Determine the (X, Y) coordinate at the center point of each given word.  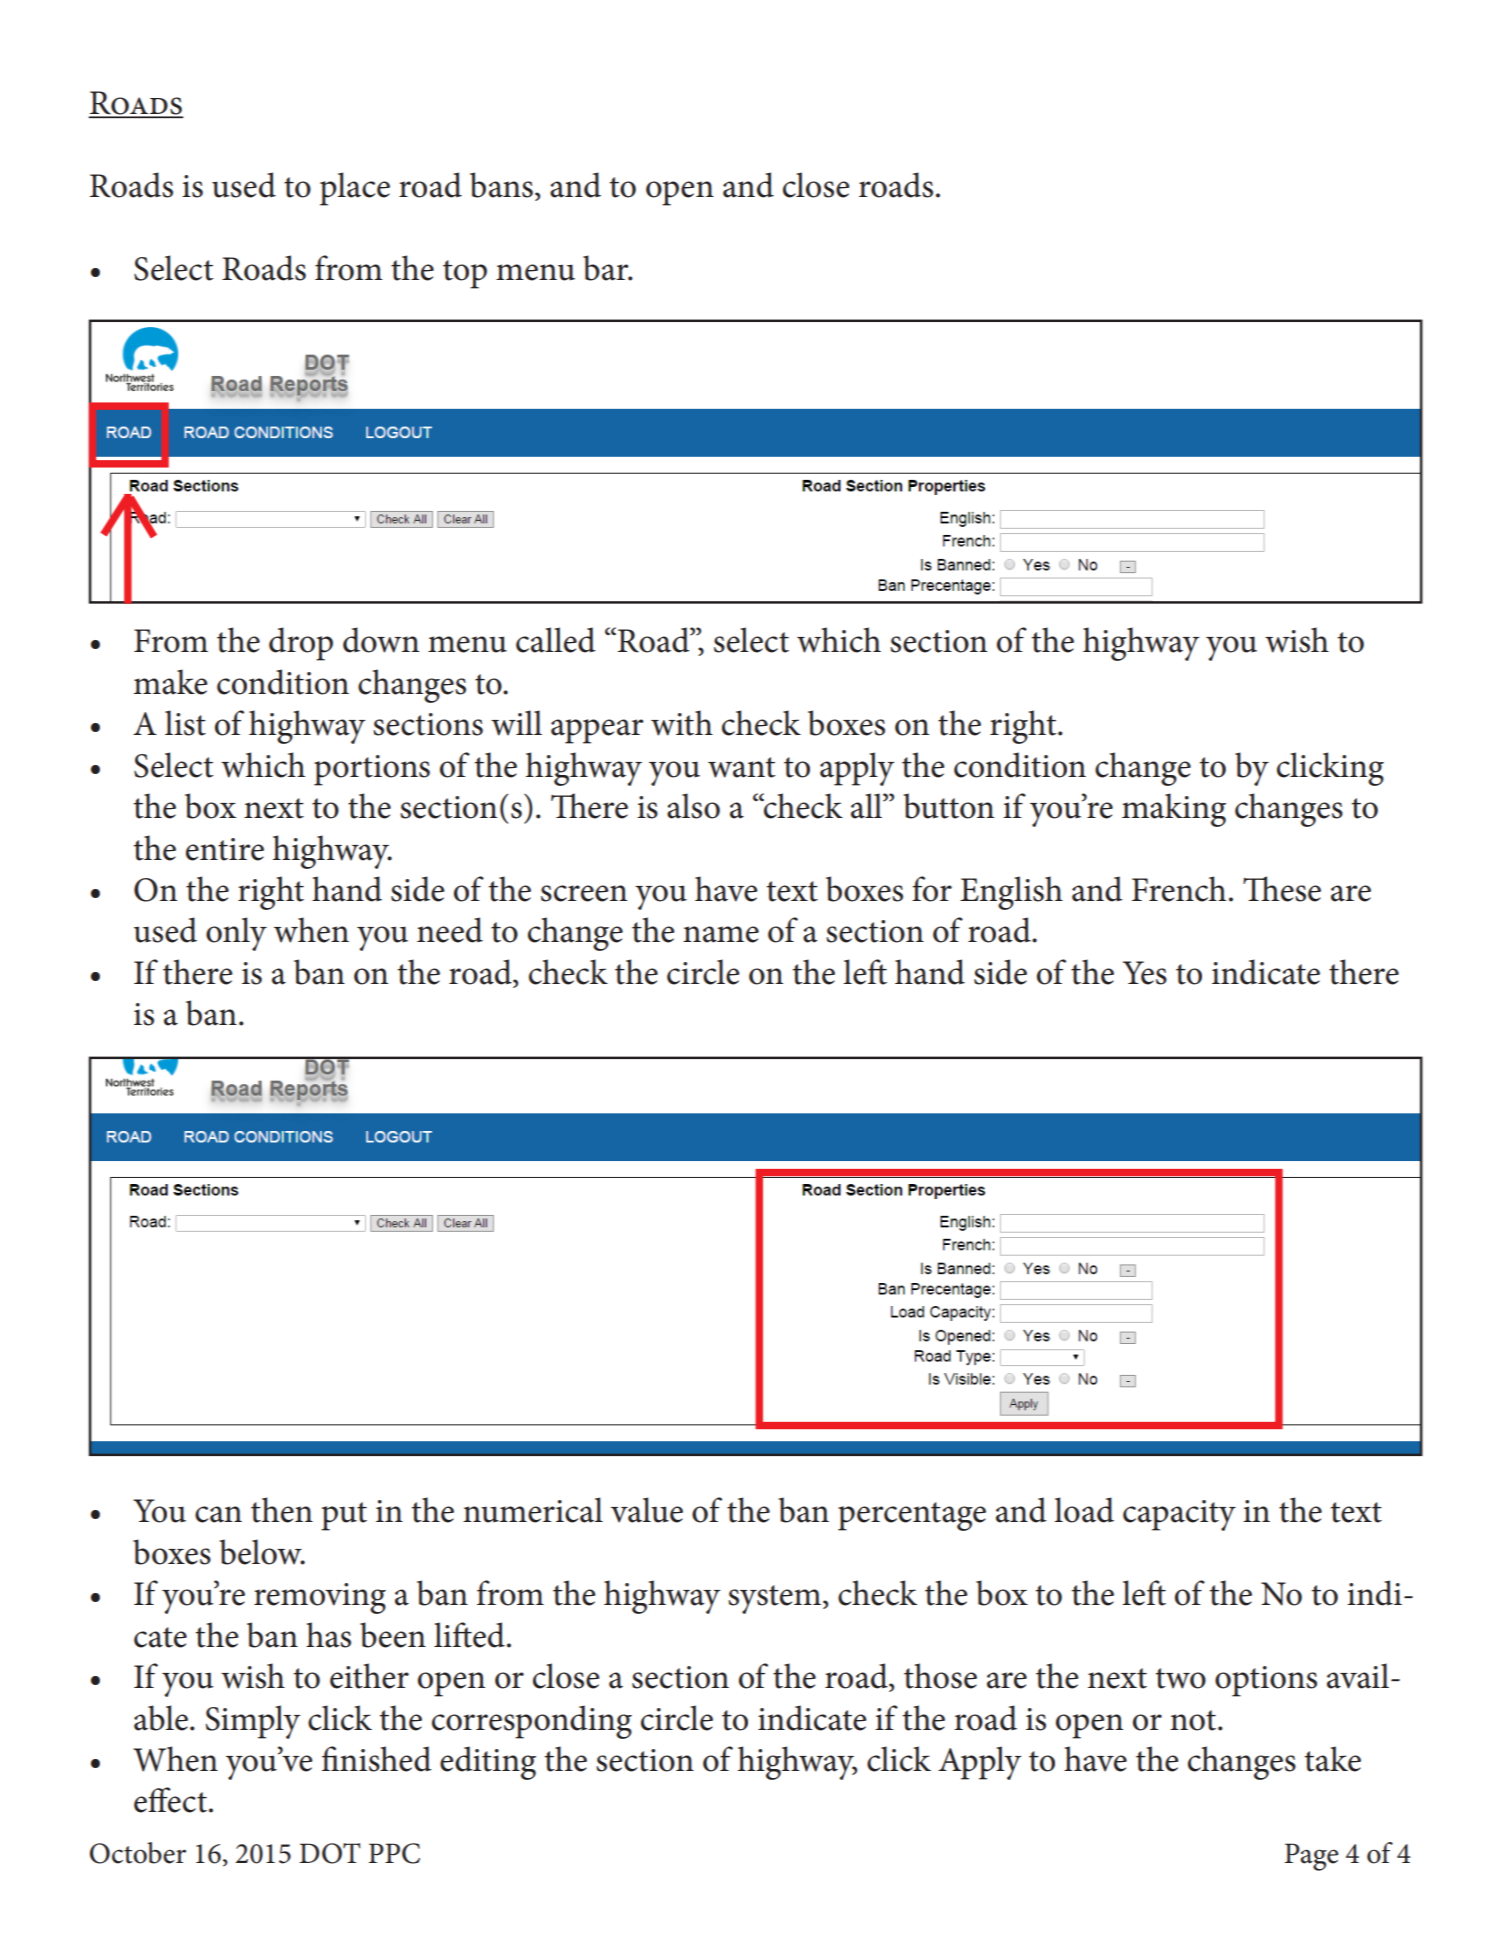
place (355, 189)
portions (372, 770)
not (1194, 1720)
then (282, 1510)
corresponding (532, 1722)
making (1174, 810)
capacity (1179, 1515)
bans (501, 185)
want (742, 767)
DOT (330, 1853)
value (647, 1510)
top (465, 274)
